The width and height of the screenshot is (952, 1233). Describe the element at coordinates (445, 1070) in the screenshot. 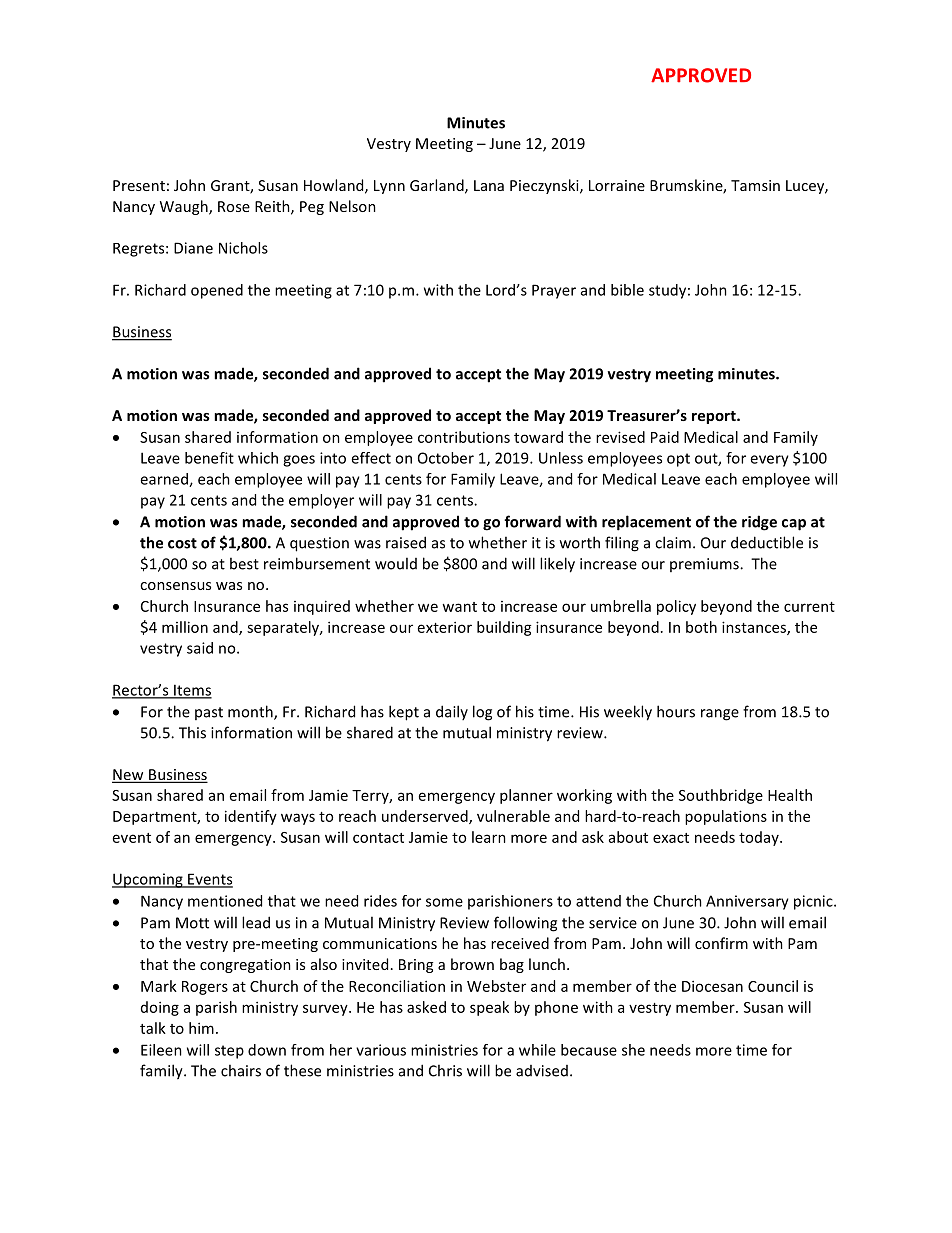

I see `Chris` at that location.
